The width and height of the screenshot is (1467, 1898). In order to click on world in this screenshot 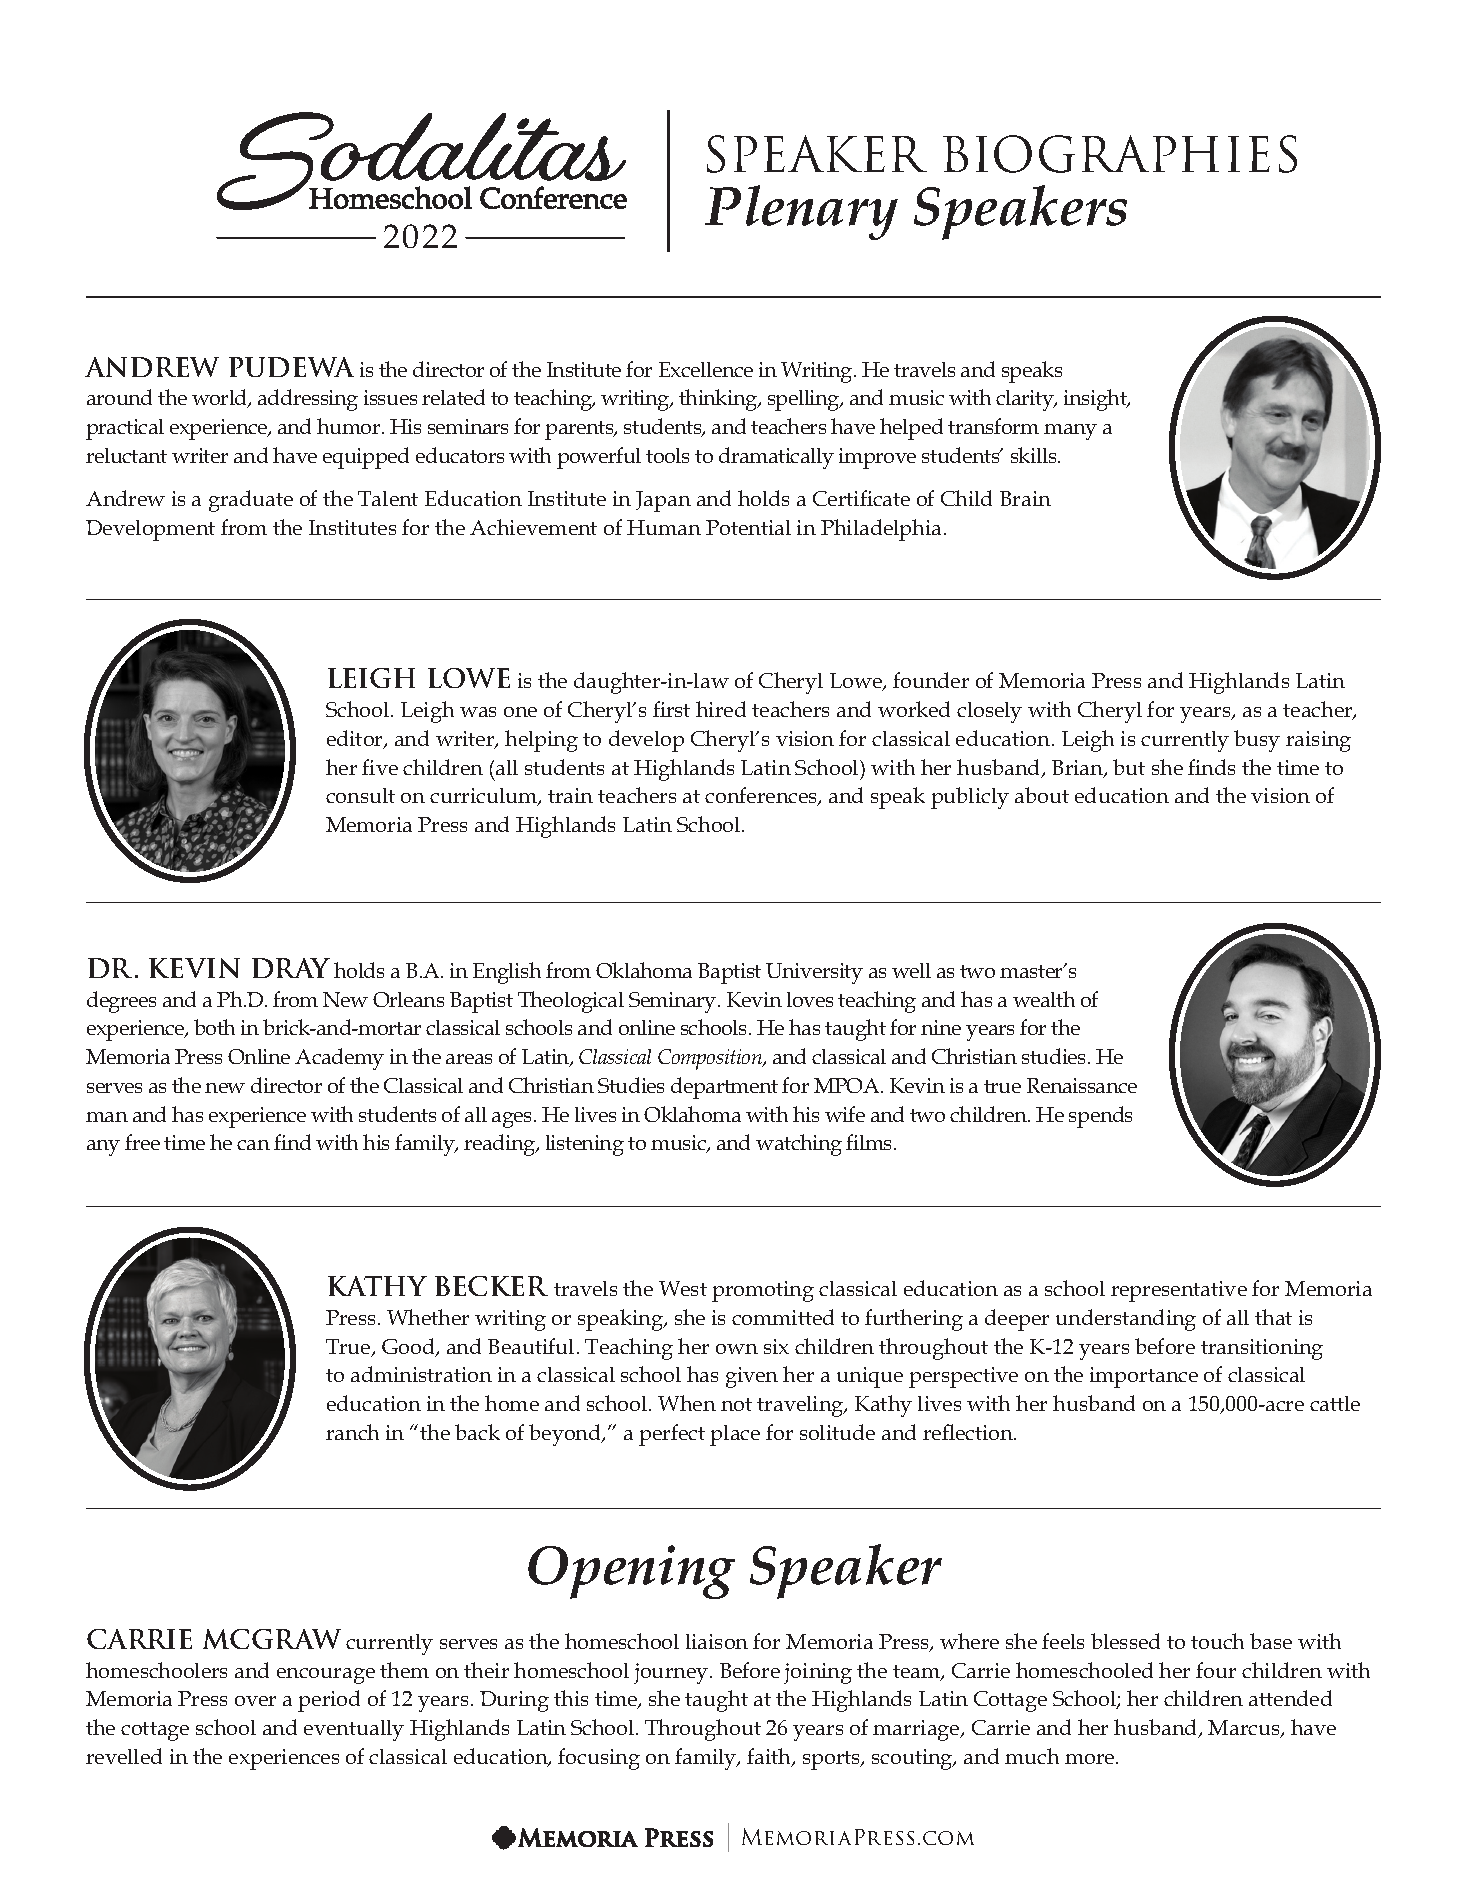, I will do `click(221, 398)`.
